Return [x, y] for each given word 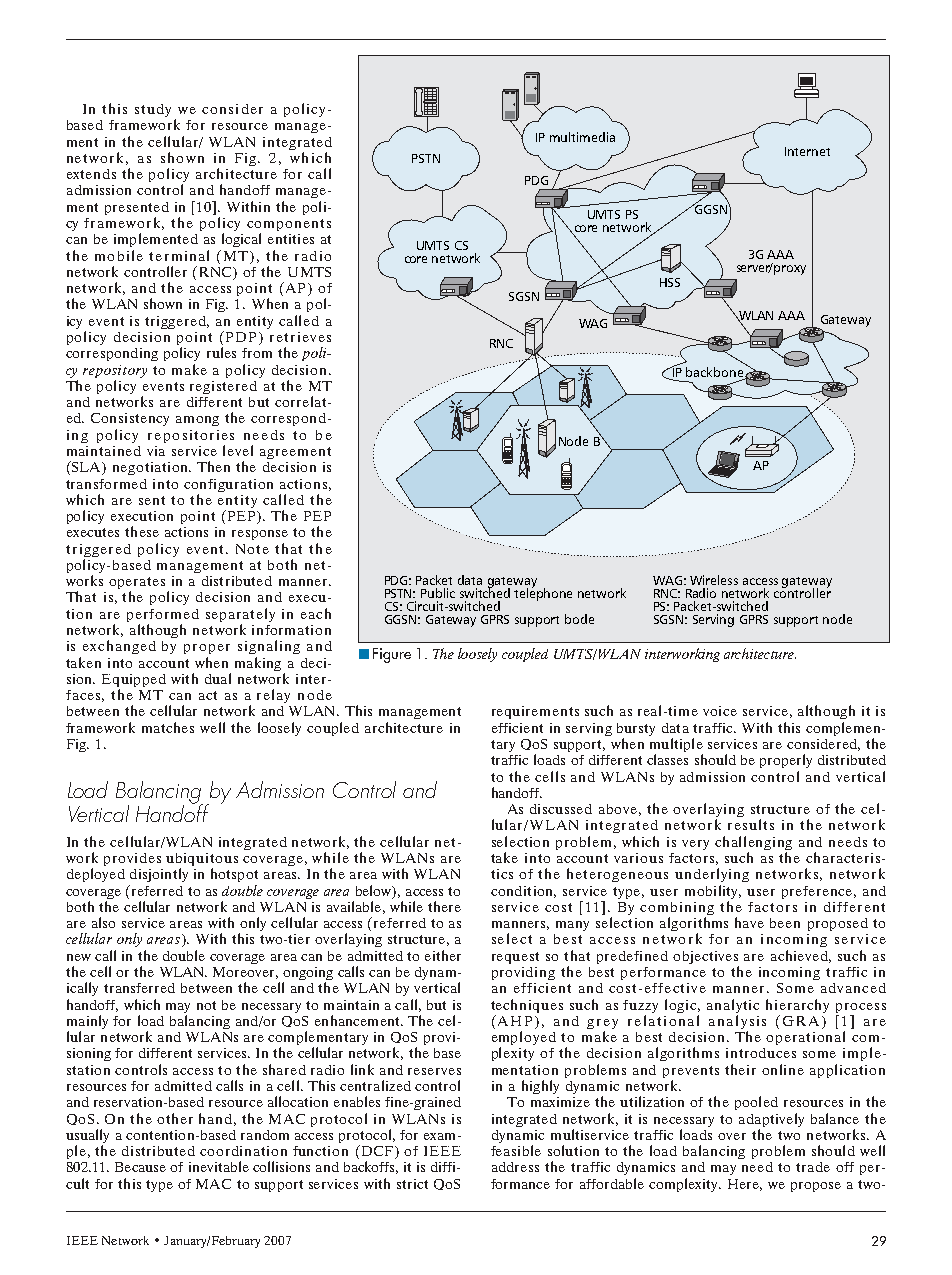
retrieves [300, 337]
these [142, 531]
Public [438, 593]
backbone [715, 373]
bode [579, 619]
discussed [561, 809]
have [749, 922]
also [103, 922]
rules [221, 352]
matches [168, 727]
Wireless [714, 580]
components [289, 226]
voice [720, 711]
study [153, 110]
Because [140, 1167]
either [443, 955]
